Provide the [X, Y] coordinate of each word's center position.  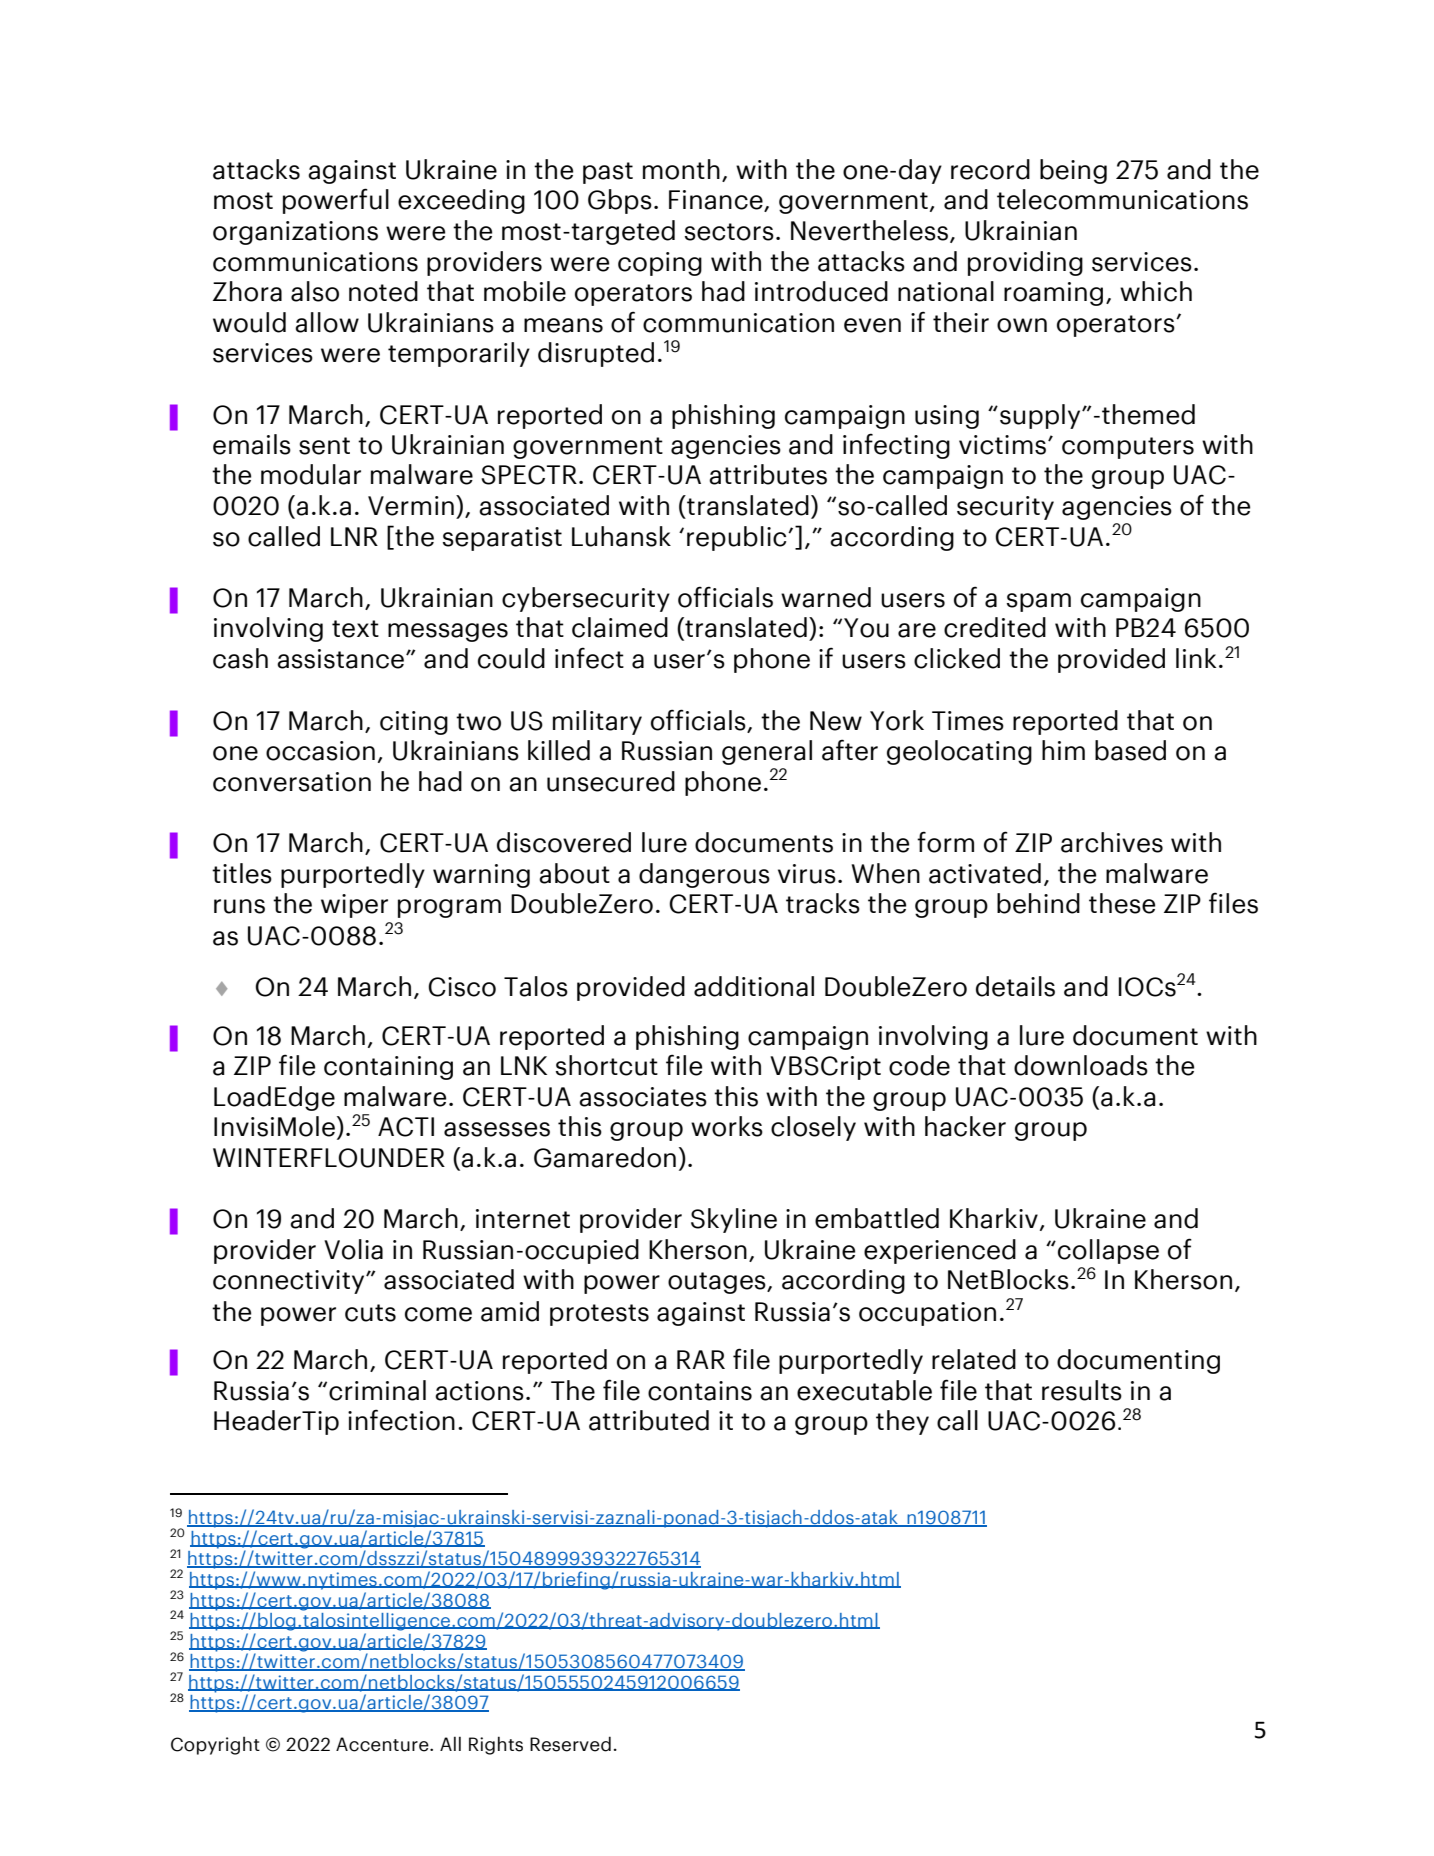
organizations [295, 233]
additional [754, 986]
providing [1025, 263]
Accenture [383, 1744]
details [1015, 986]
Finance [717, 201]
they [902, 1422]
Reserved [570, 1744]
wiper [354, 906]
